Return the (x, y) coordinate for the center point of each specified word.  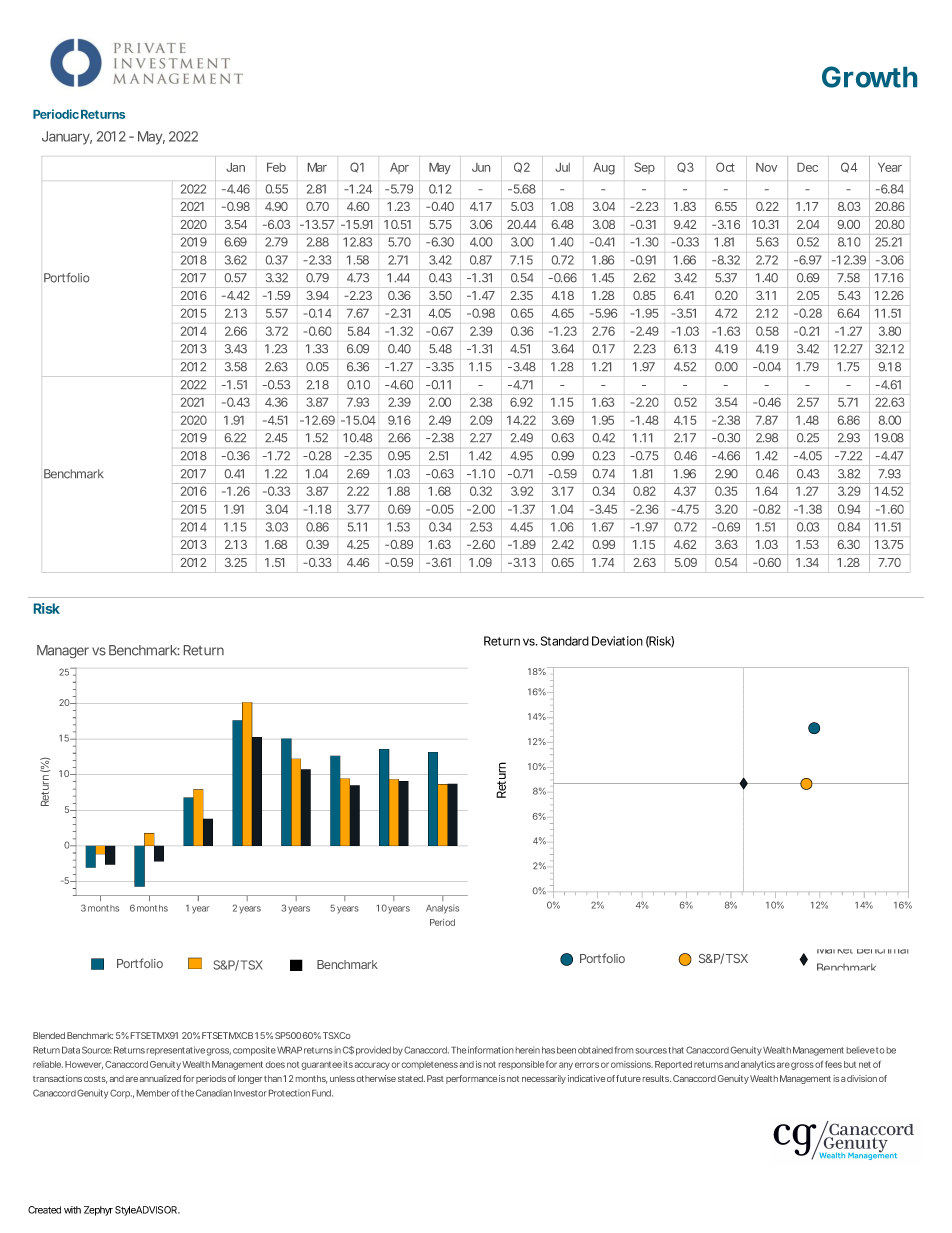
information (490, 1050)
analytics (758, 1065)
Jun (481, 167)
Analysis (442, 909)
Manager (63, 651)
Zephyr (98, 1211)
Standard (565, 641)
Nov (766, 167)
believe (861, 1050)
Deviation (617, 641)
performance (471, 1079)
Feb (276, 167)
